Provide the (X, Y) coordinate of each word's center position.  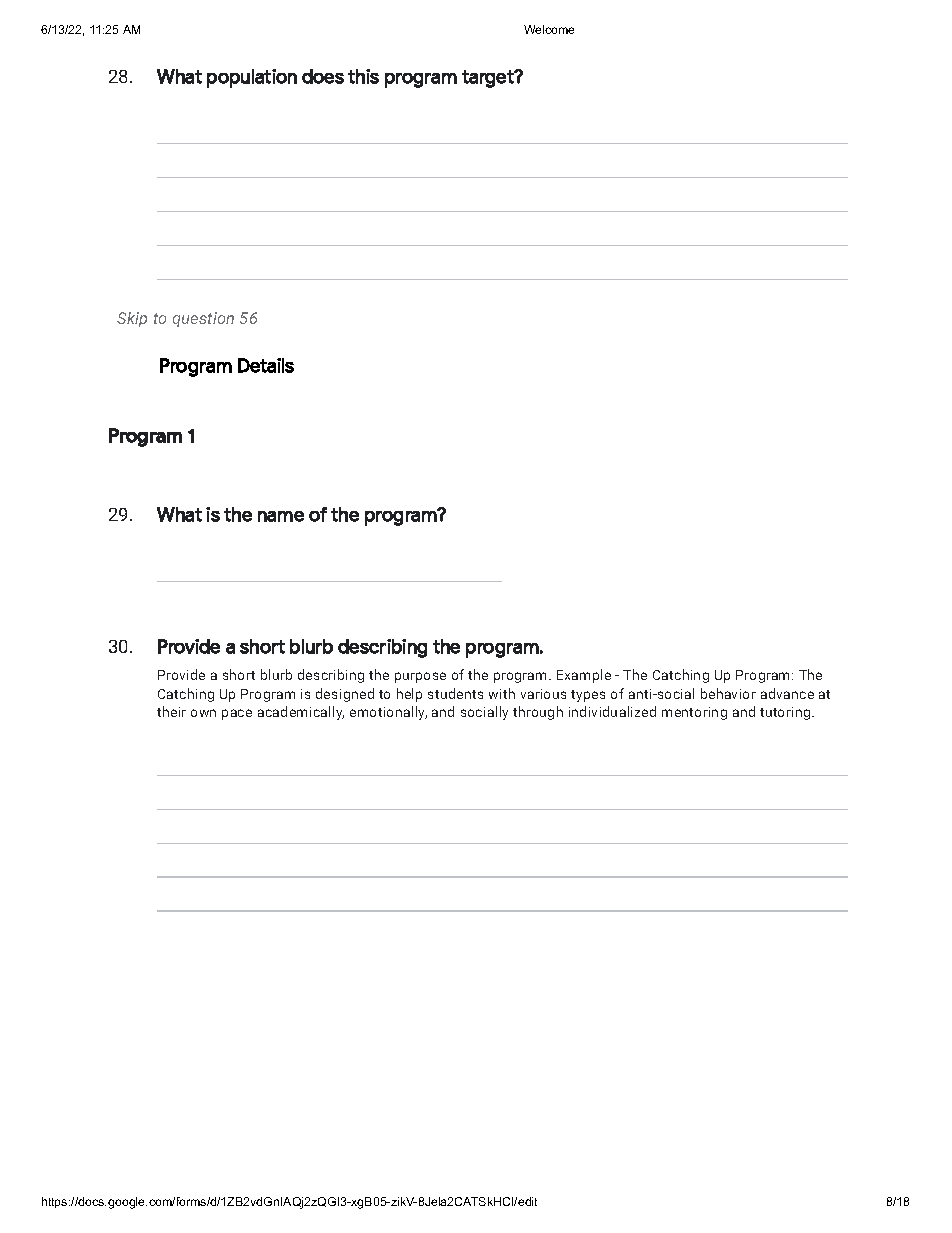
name (281, 516)
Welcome (549, 29)
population (252, 78)
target (489, 79)
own (203, 713)
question (203, 319)
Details (266, 365)
